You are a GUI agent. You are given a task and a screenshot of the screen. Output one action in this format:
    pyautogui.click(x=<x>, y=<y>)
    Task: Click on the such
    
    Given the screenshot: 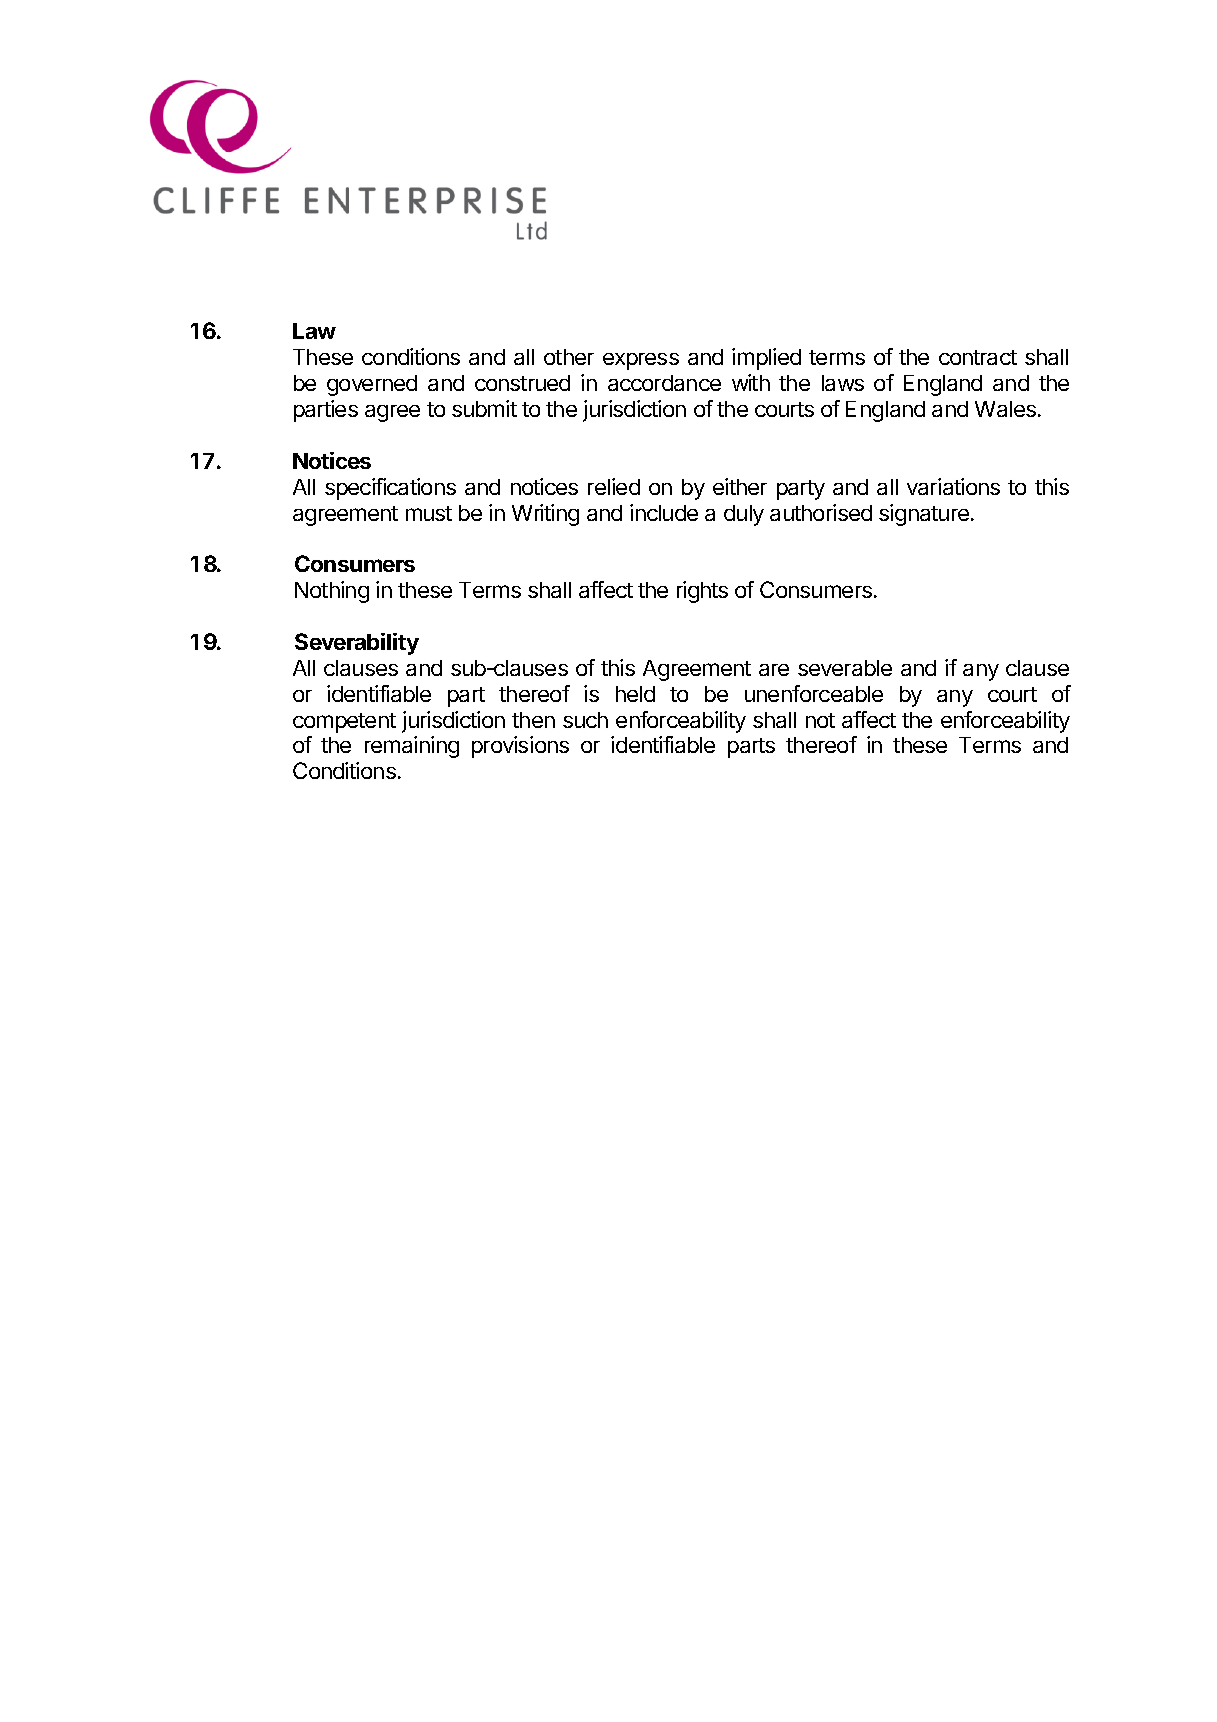 What is the action you would take?
    pyautogui.click(x=585, y=720)
